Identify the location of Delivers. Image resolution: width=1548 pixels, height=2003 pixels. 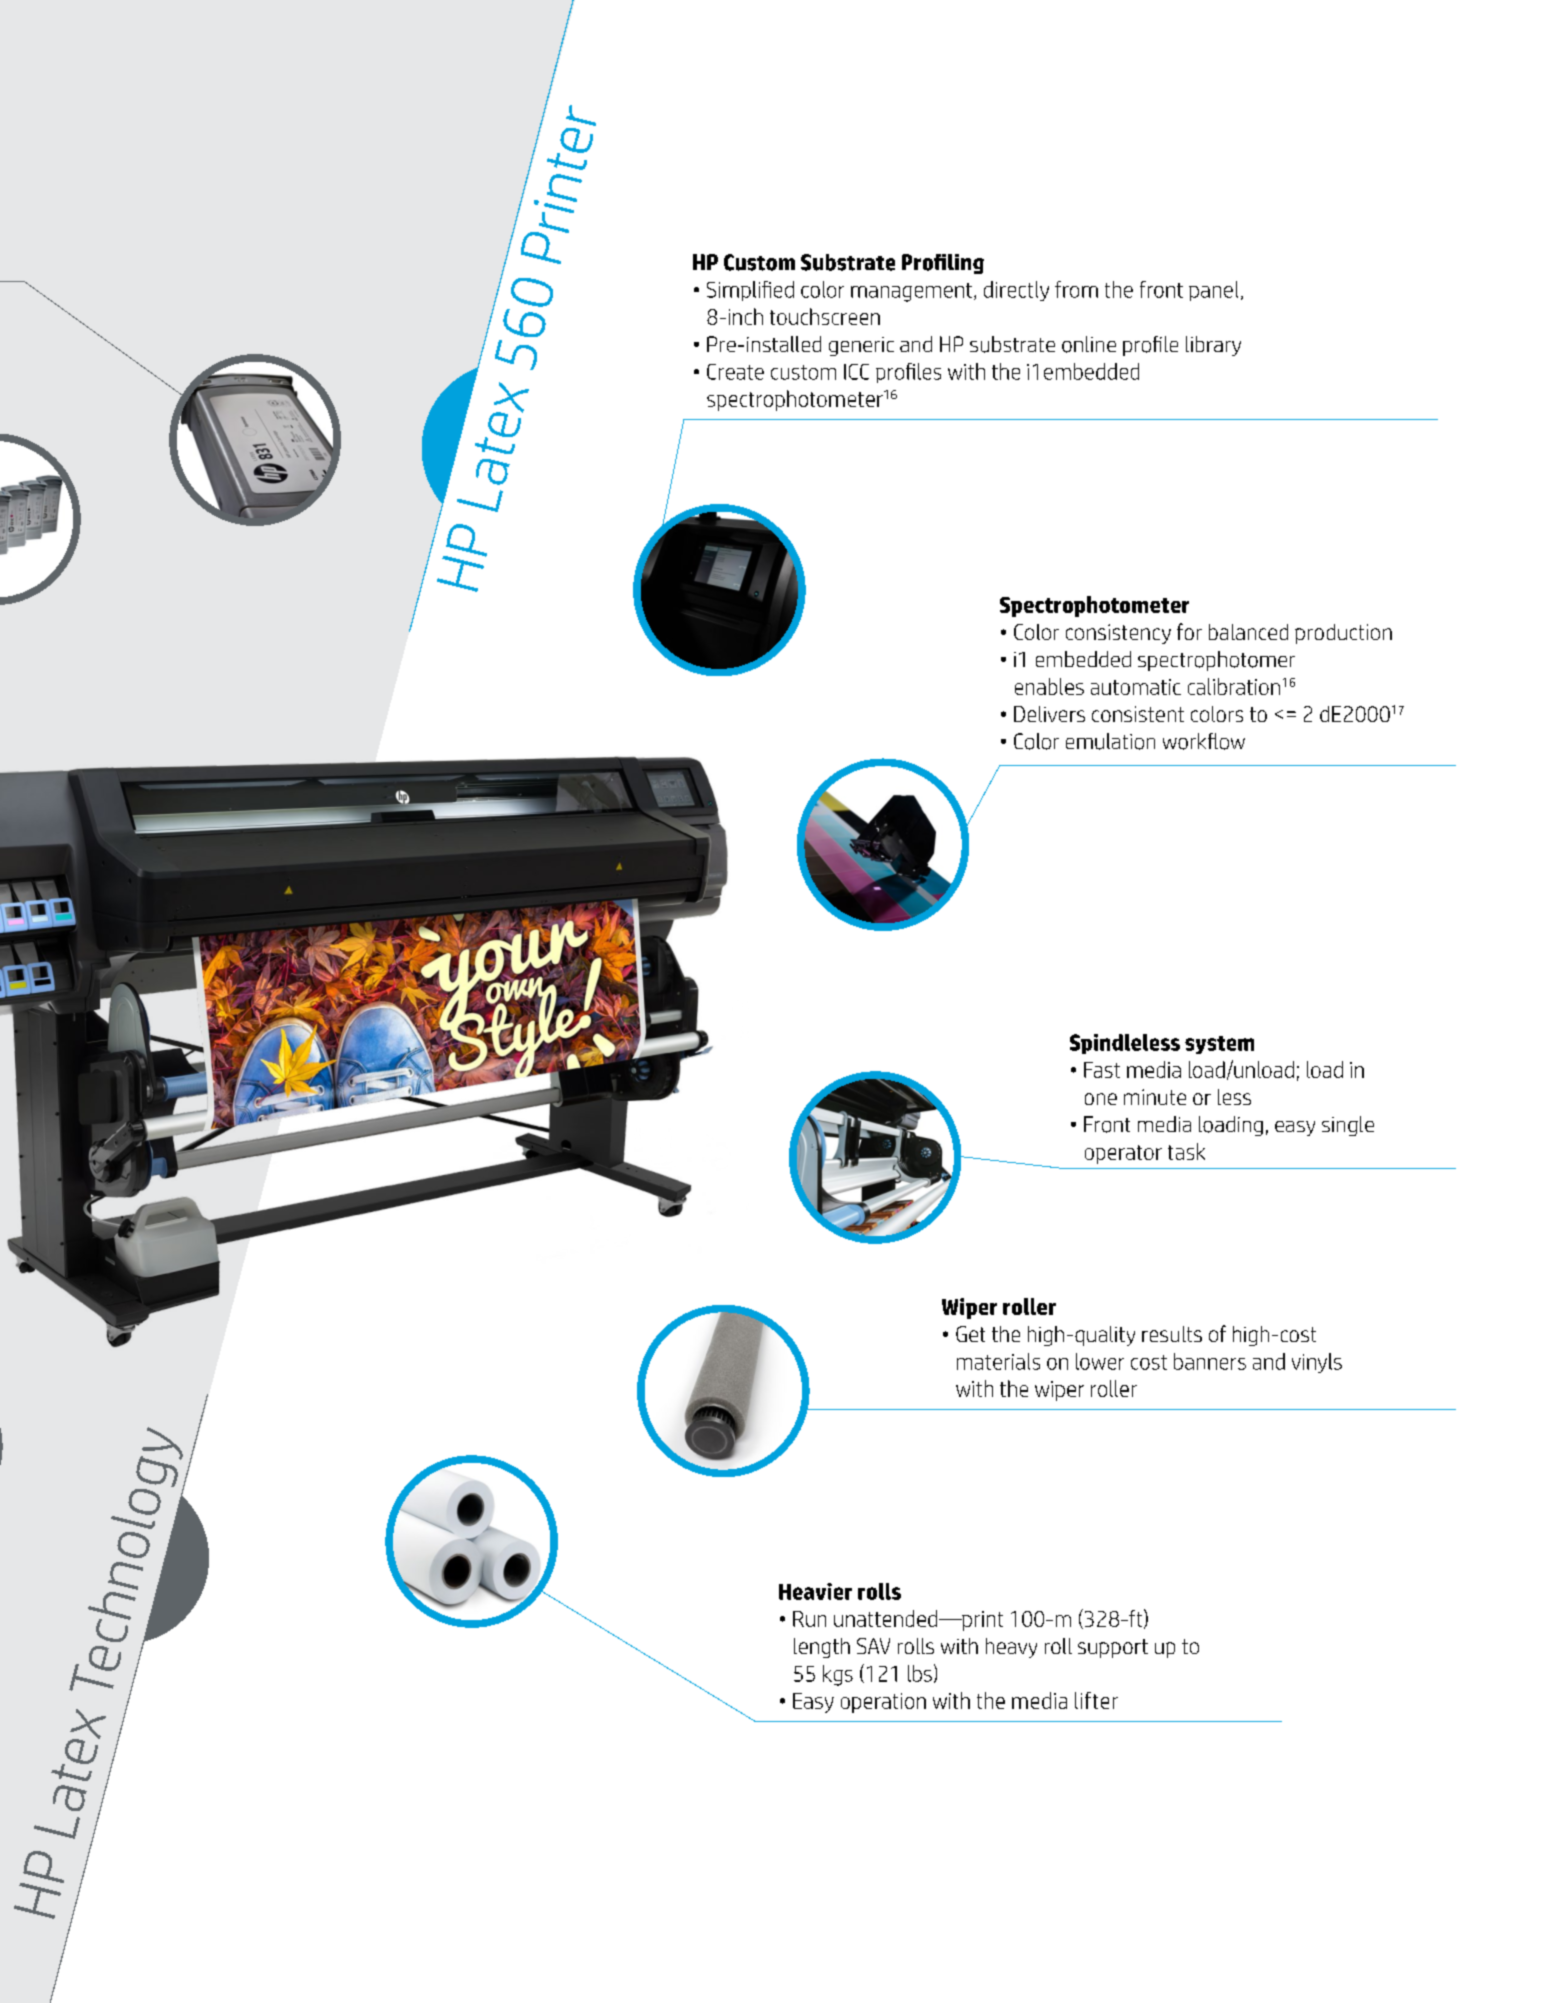
(1049, 714).
